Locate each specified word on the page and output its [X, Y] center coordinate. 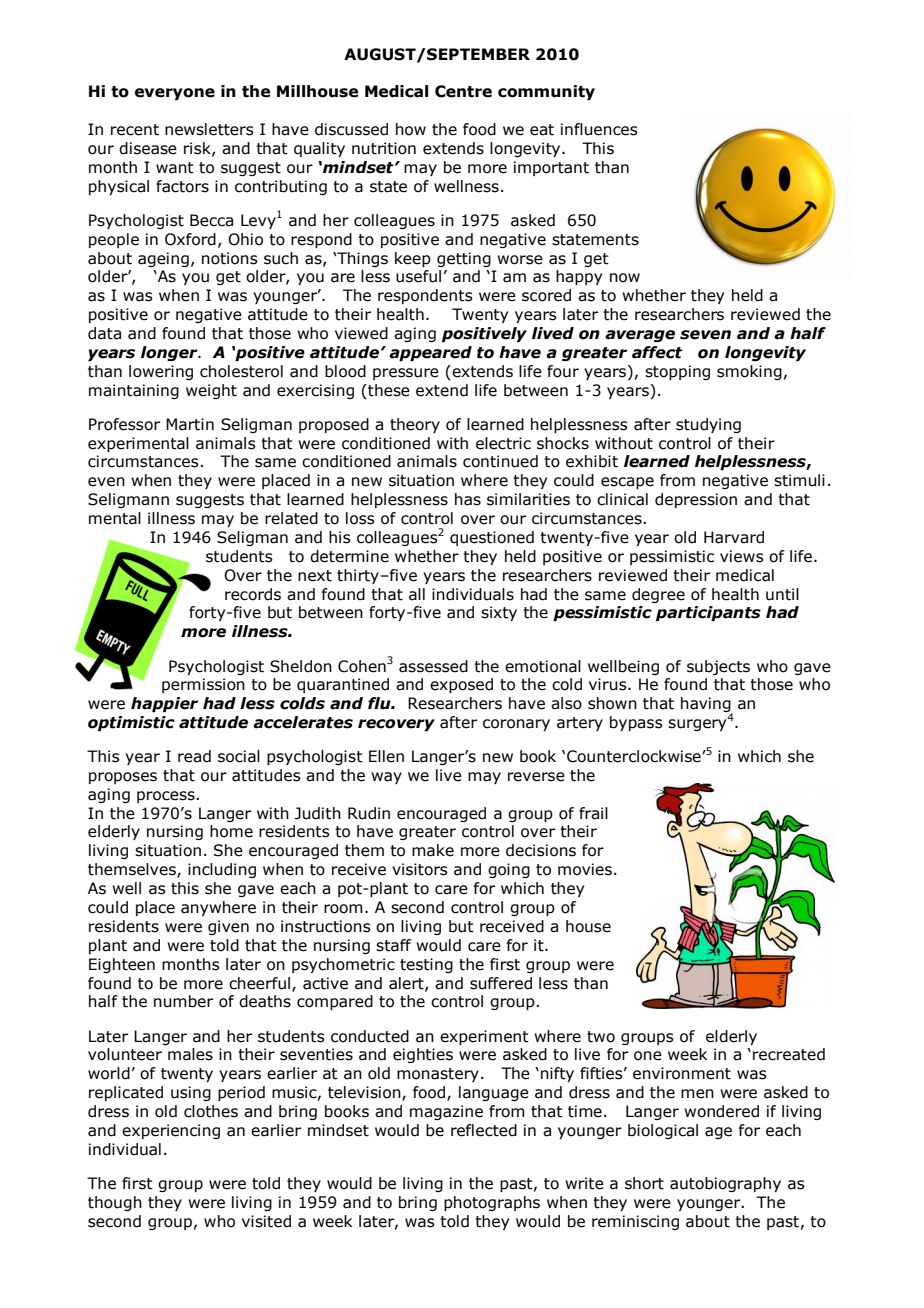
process [167, 797]
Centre [463, 91]
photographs [492, 1203]
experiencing [171, 1131]
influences [599, 129]
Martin [190, 424]
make [433, 850]
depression [696, 500]
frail [593, 813]
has [468, 499]
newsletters [209, 129]
